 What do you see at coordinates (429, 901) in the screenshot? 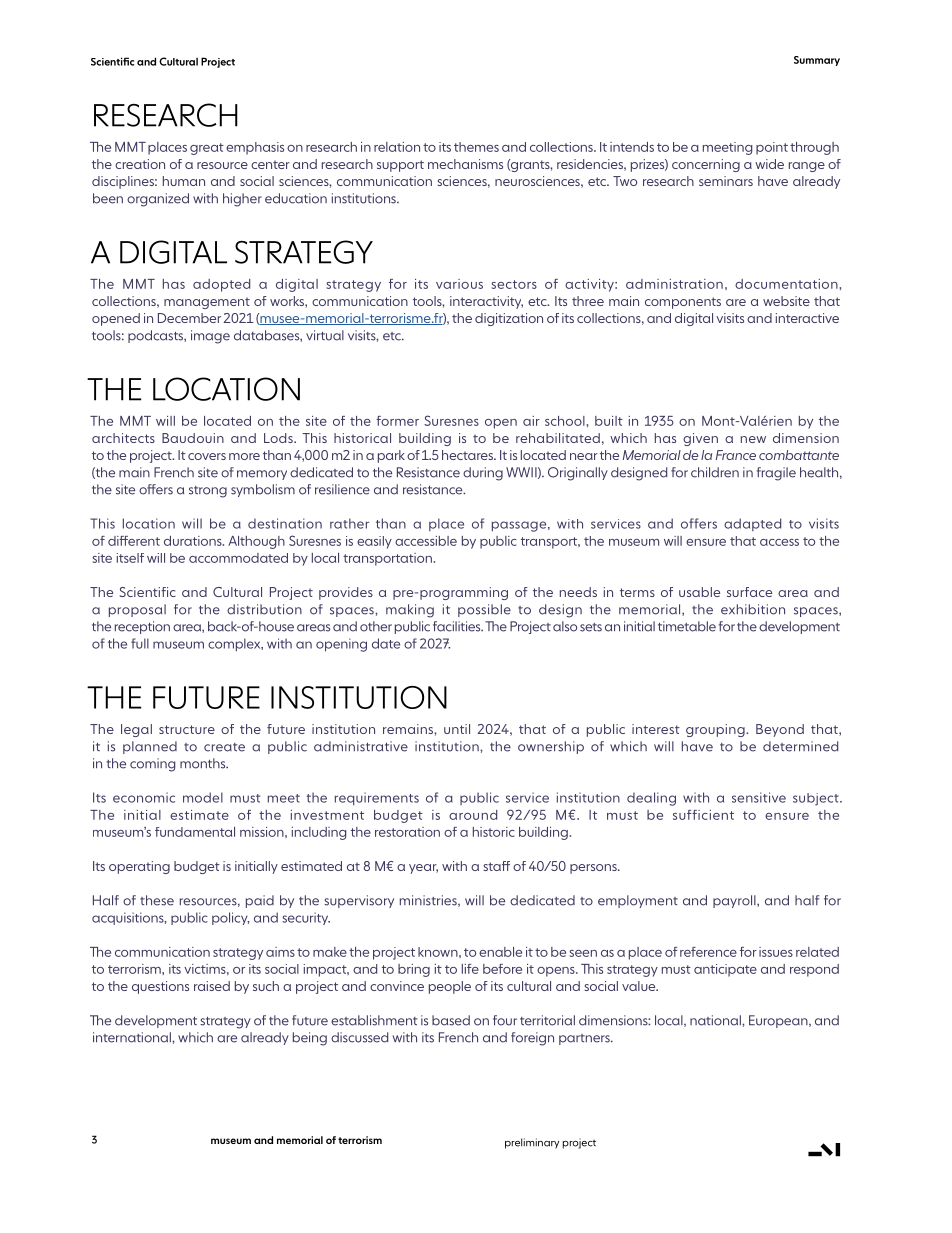
I see `ministries` at bounding box center [429, 901].
